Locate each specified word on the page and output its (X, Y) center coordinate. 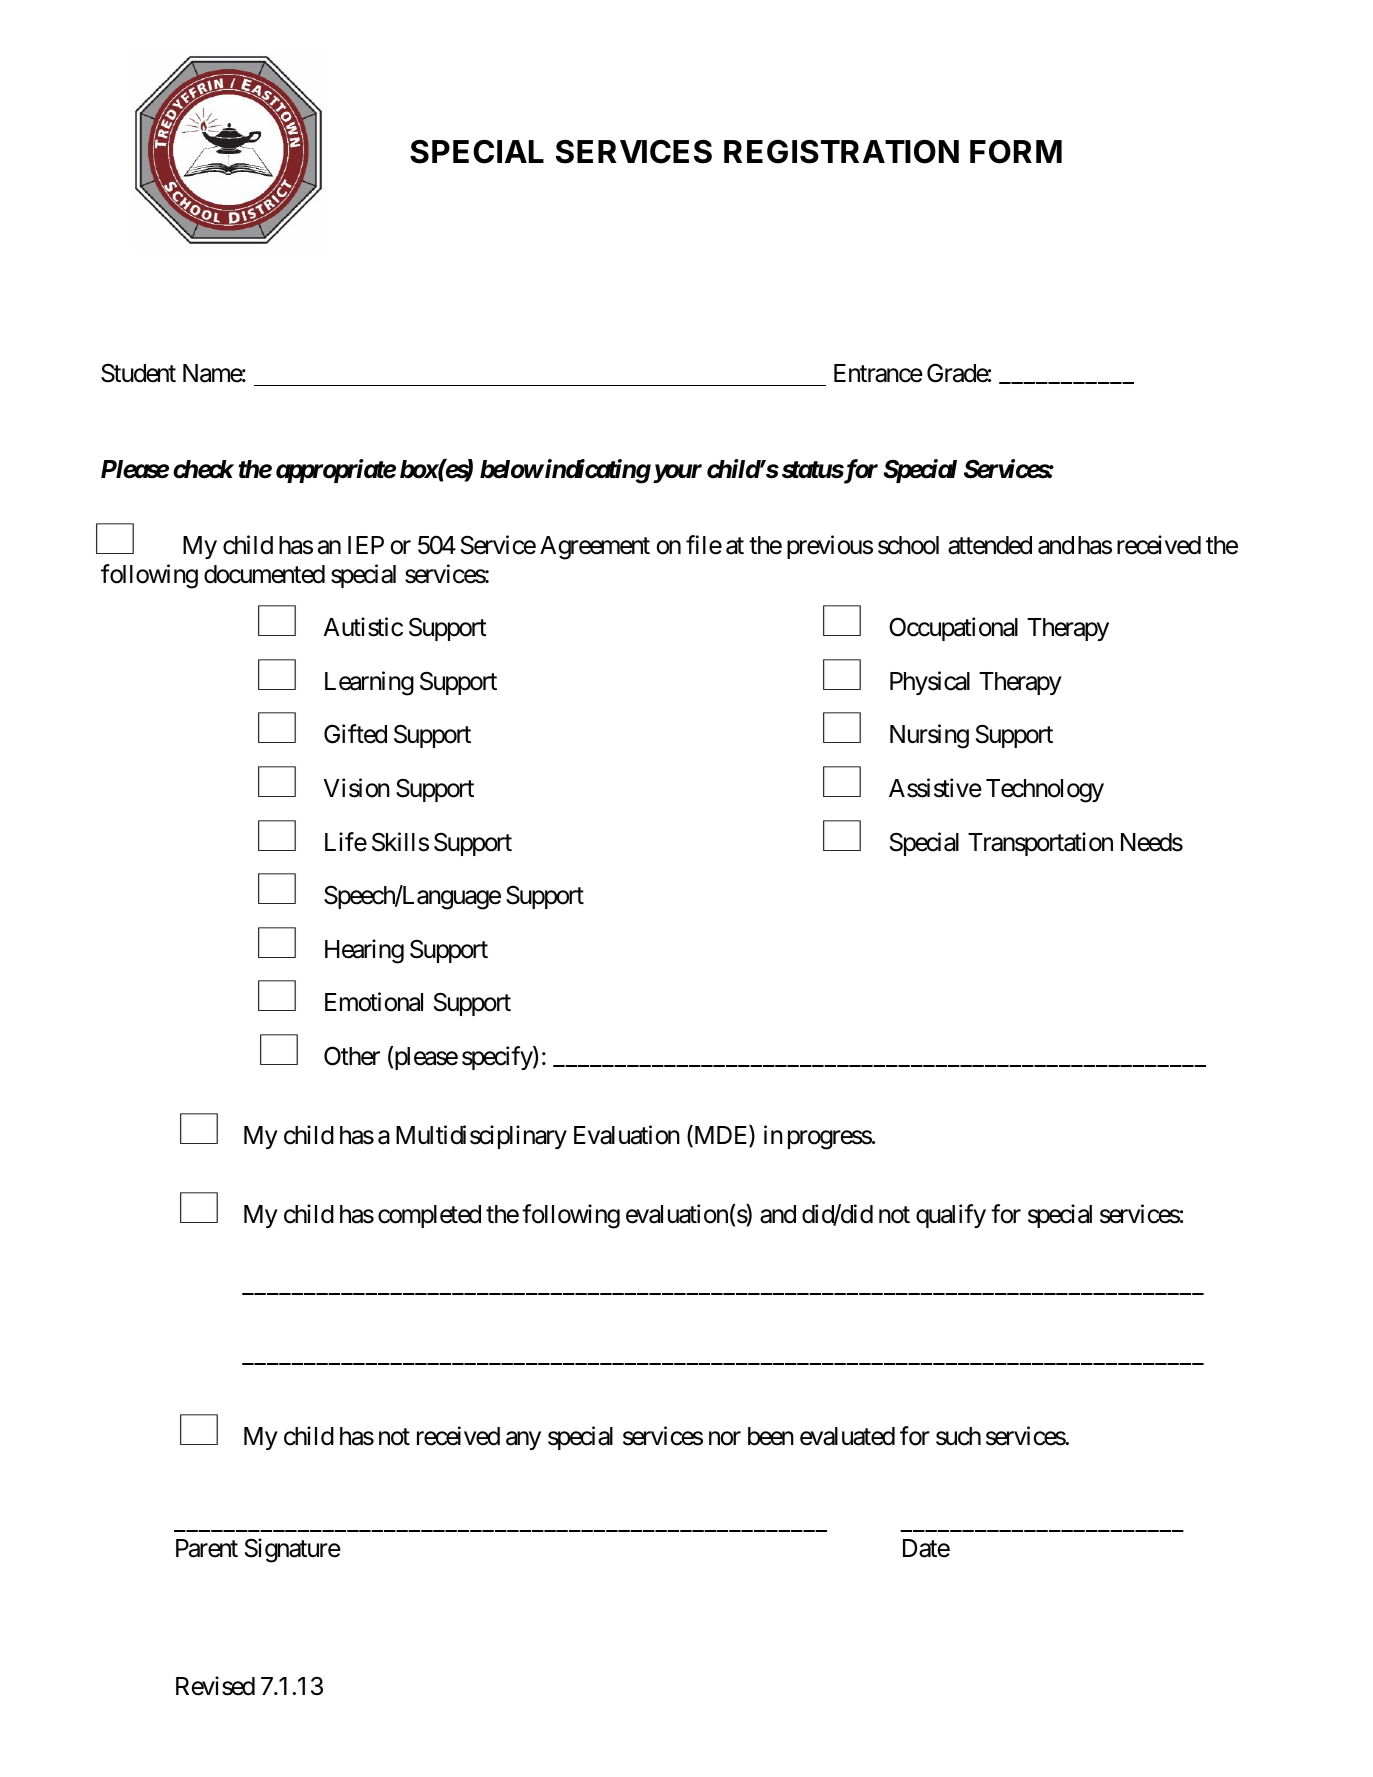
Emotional (374, 1002)
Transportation (1040, 844)
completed (429, 1216)
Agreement (595, 548)
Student (138, 373)
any (523, 1440)
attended (990, 545)
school (908, 545)
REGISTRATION (841, 151)
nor (725, 1438)
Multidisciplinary (481, 1137)
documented (264, 574)
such (958, 1436)
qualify (951, 1216)
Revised (215, 1686)
